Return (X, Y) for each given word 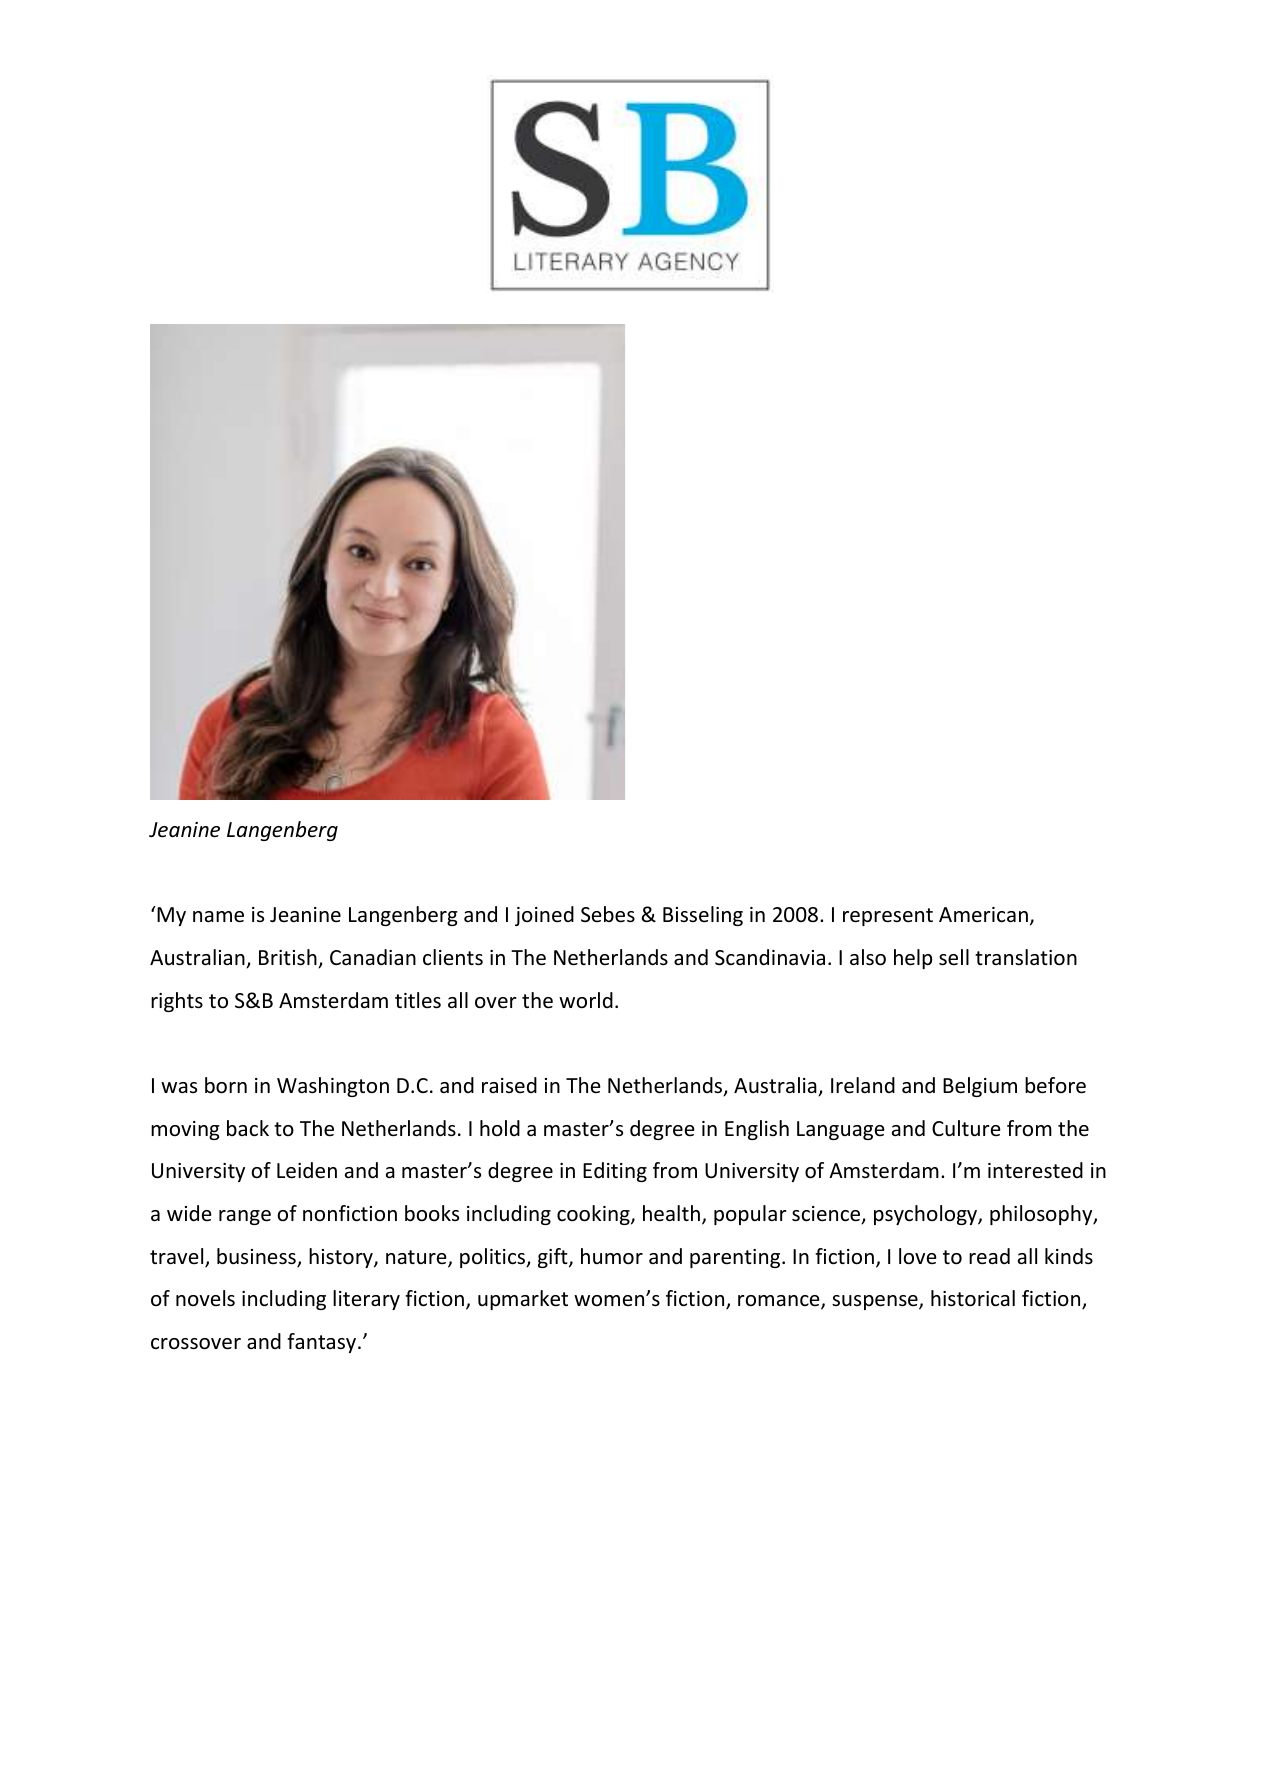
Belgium (980, 1087)
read (989, 1256)
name (218, 917)
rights (177, 1002)
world (586, 1000)
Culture (966, 1128)
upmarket (523, 1300)
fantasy (323, 1343)
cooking (594, 1215)
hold (500, 1128)
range (245, 1217)
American (983, 915)
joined (544, 916)
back (248, 1128)
